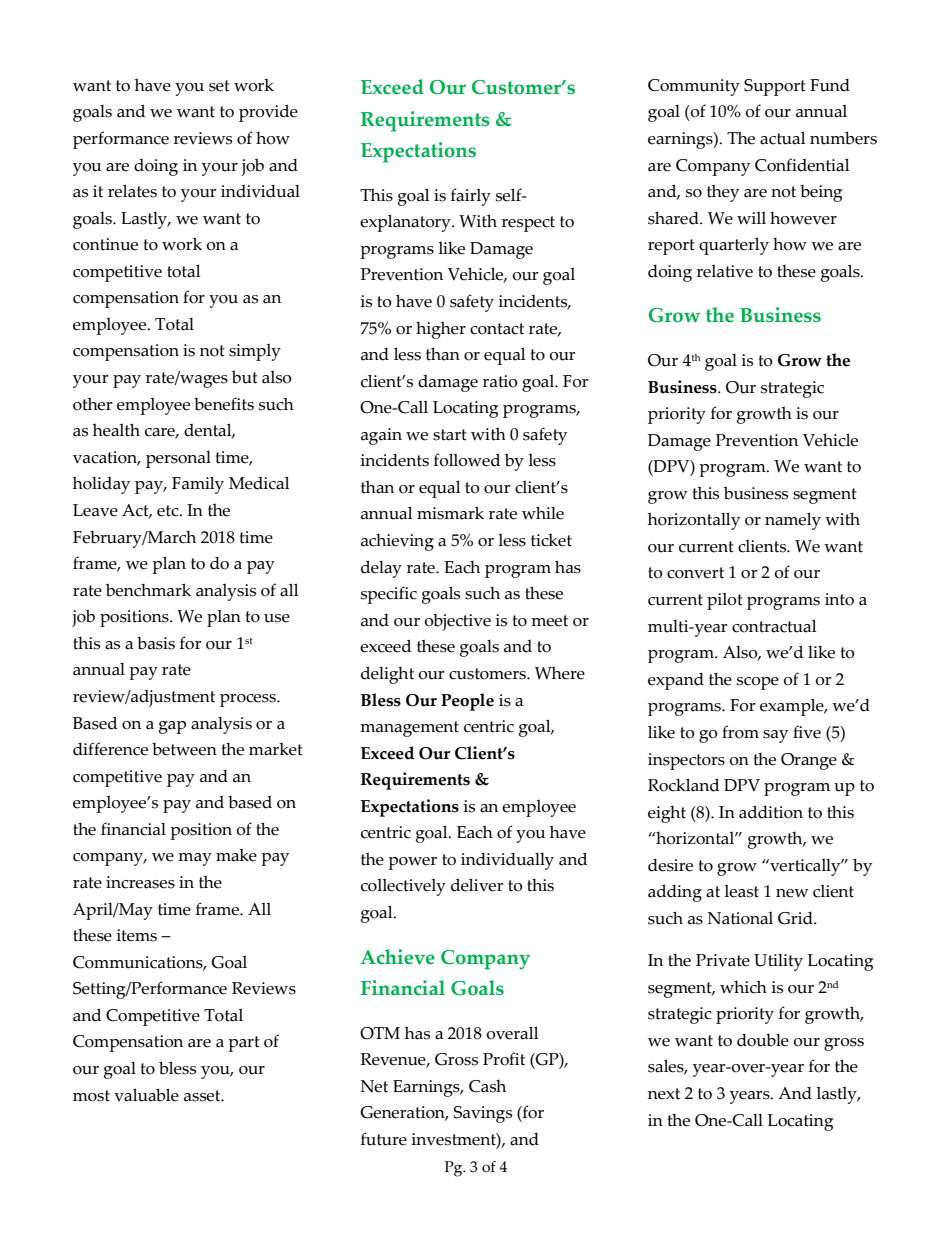 Image resolution: width=952 pixels, height=1233 pixels. Describe the element at coordinates (471, 197) in the document. I see `fairly` at that location.
